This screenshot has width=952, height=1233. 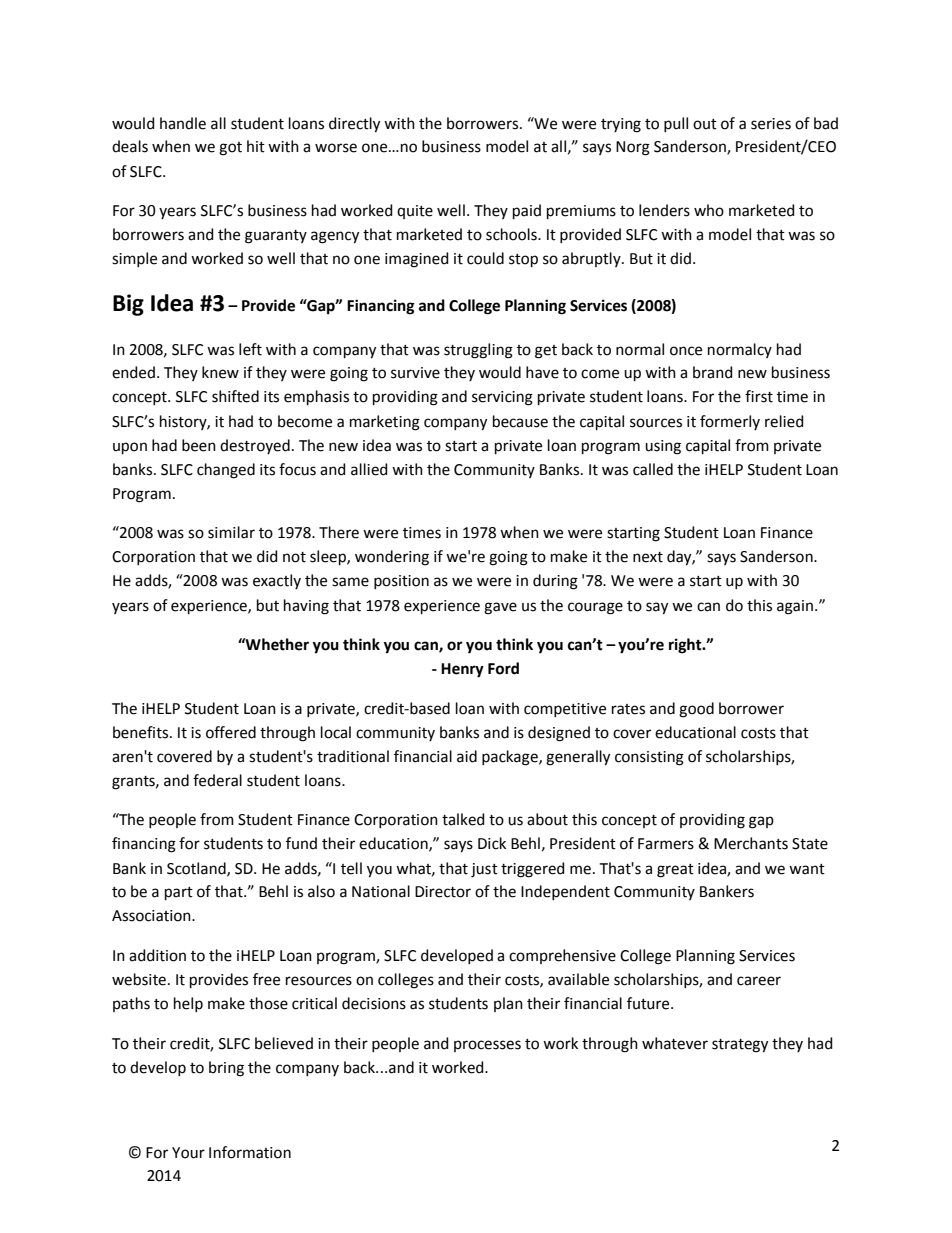 I want to click on Your, so click(x=188, y=1153).
